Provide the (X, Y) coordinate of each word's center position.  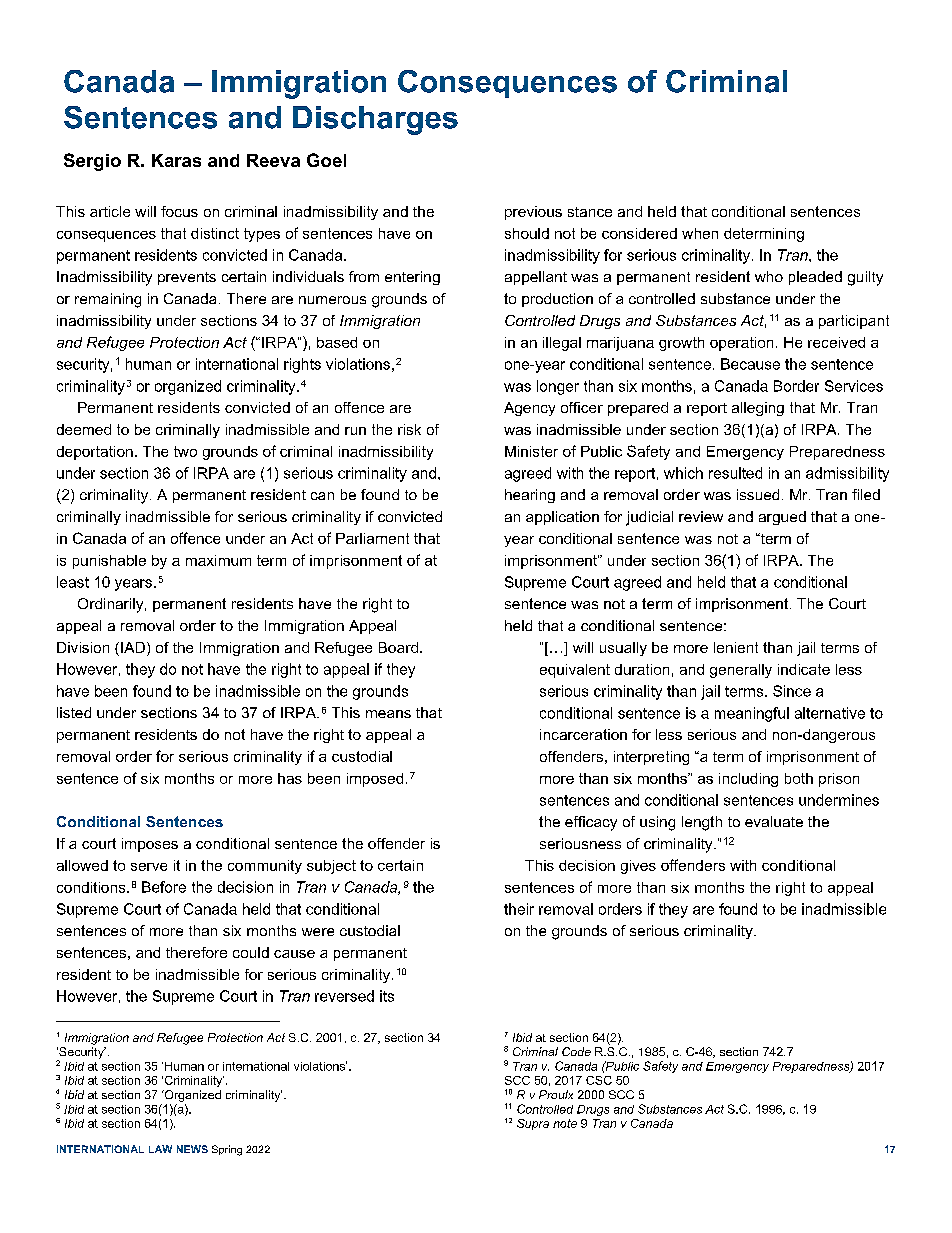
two (185, 451)
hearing (530, 496)
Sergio (92, 162)
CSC (599, 1080)
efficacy (591, 823)
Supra (533, 1124)
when (700, 233)
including (748, 780)
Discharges (375, 120)
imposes (150, 845)
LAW (160, 1149)
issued (758, 494)
